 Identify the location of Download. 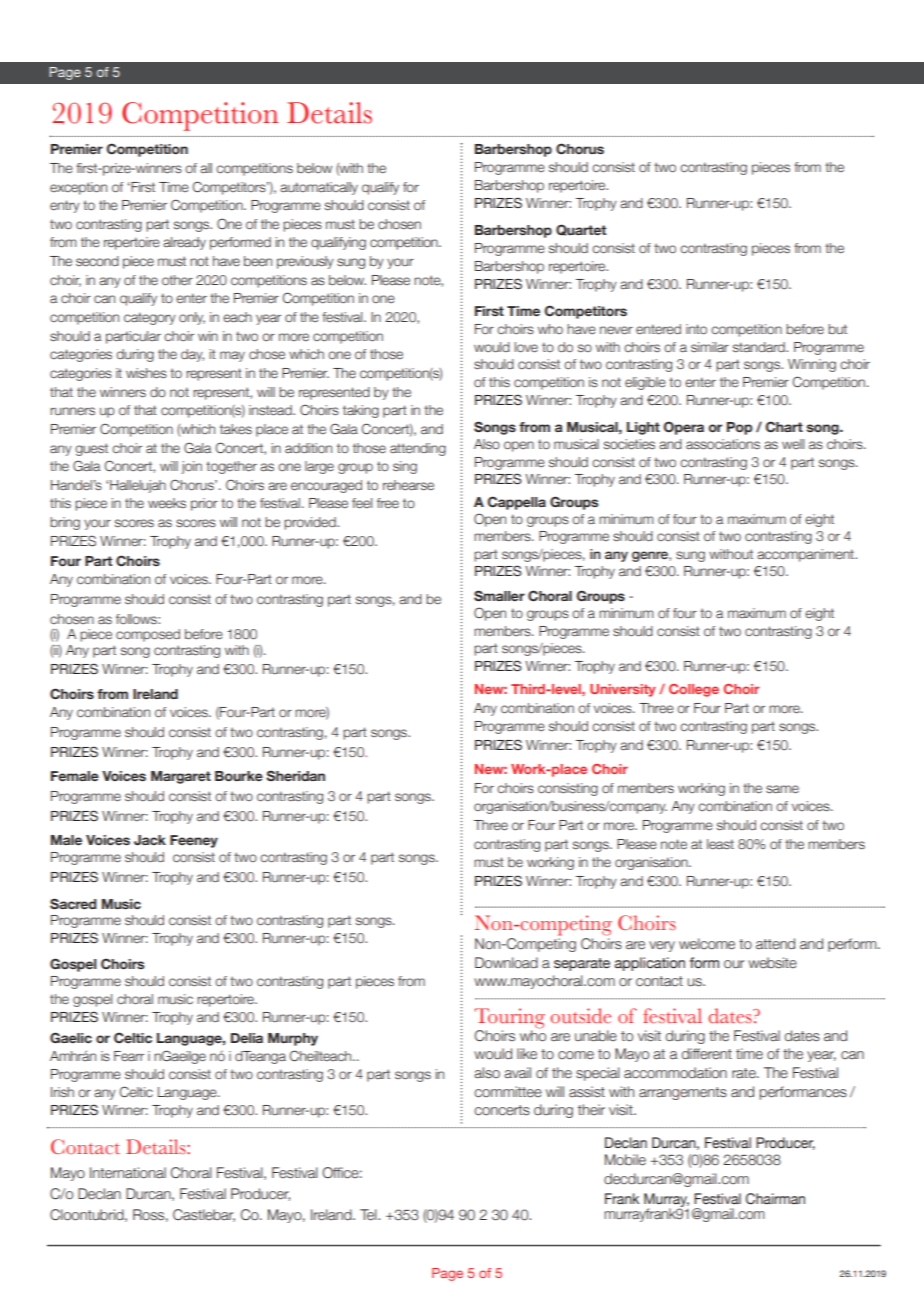
(506, 963).
